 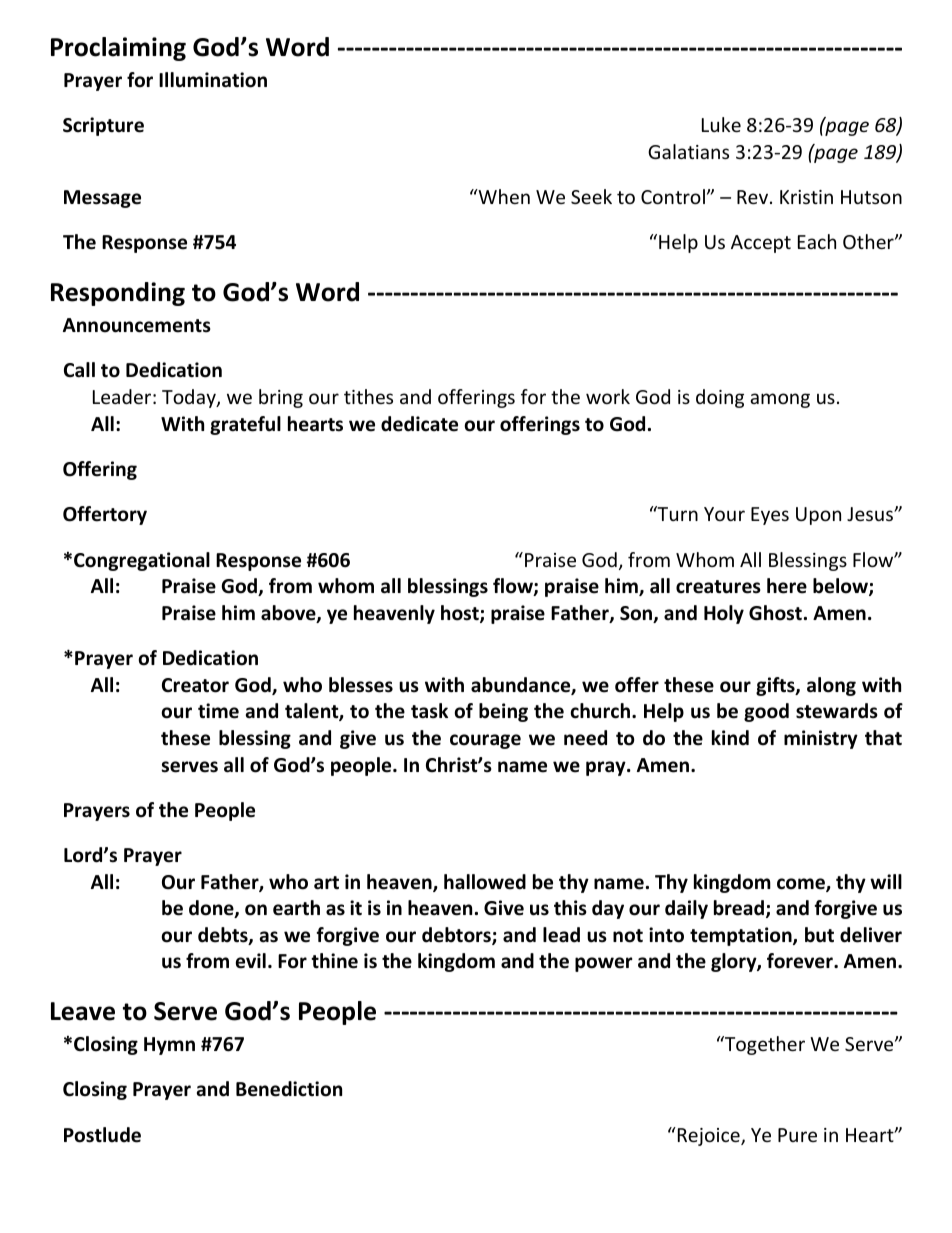 What do you see at coordinates (802, 885) in the page?
I see `come` at bounding box center [802, 885].
